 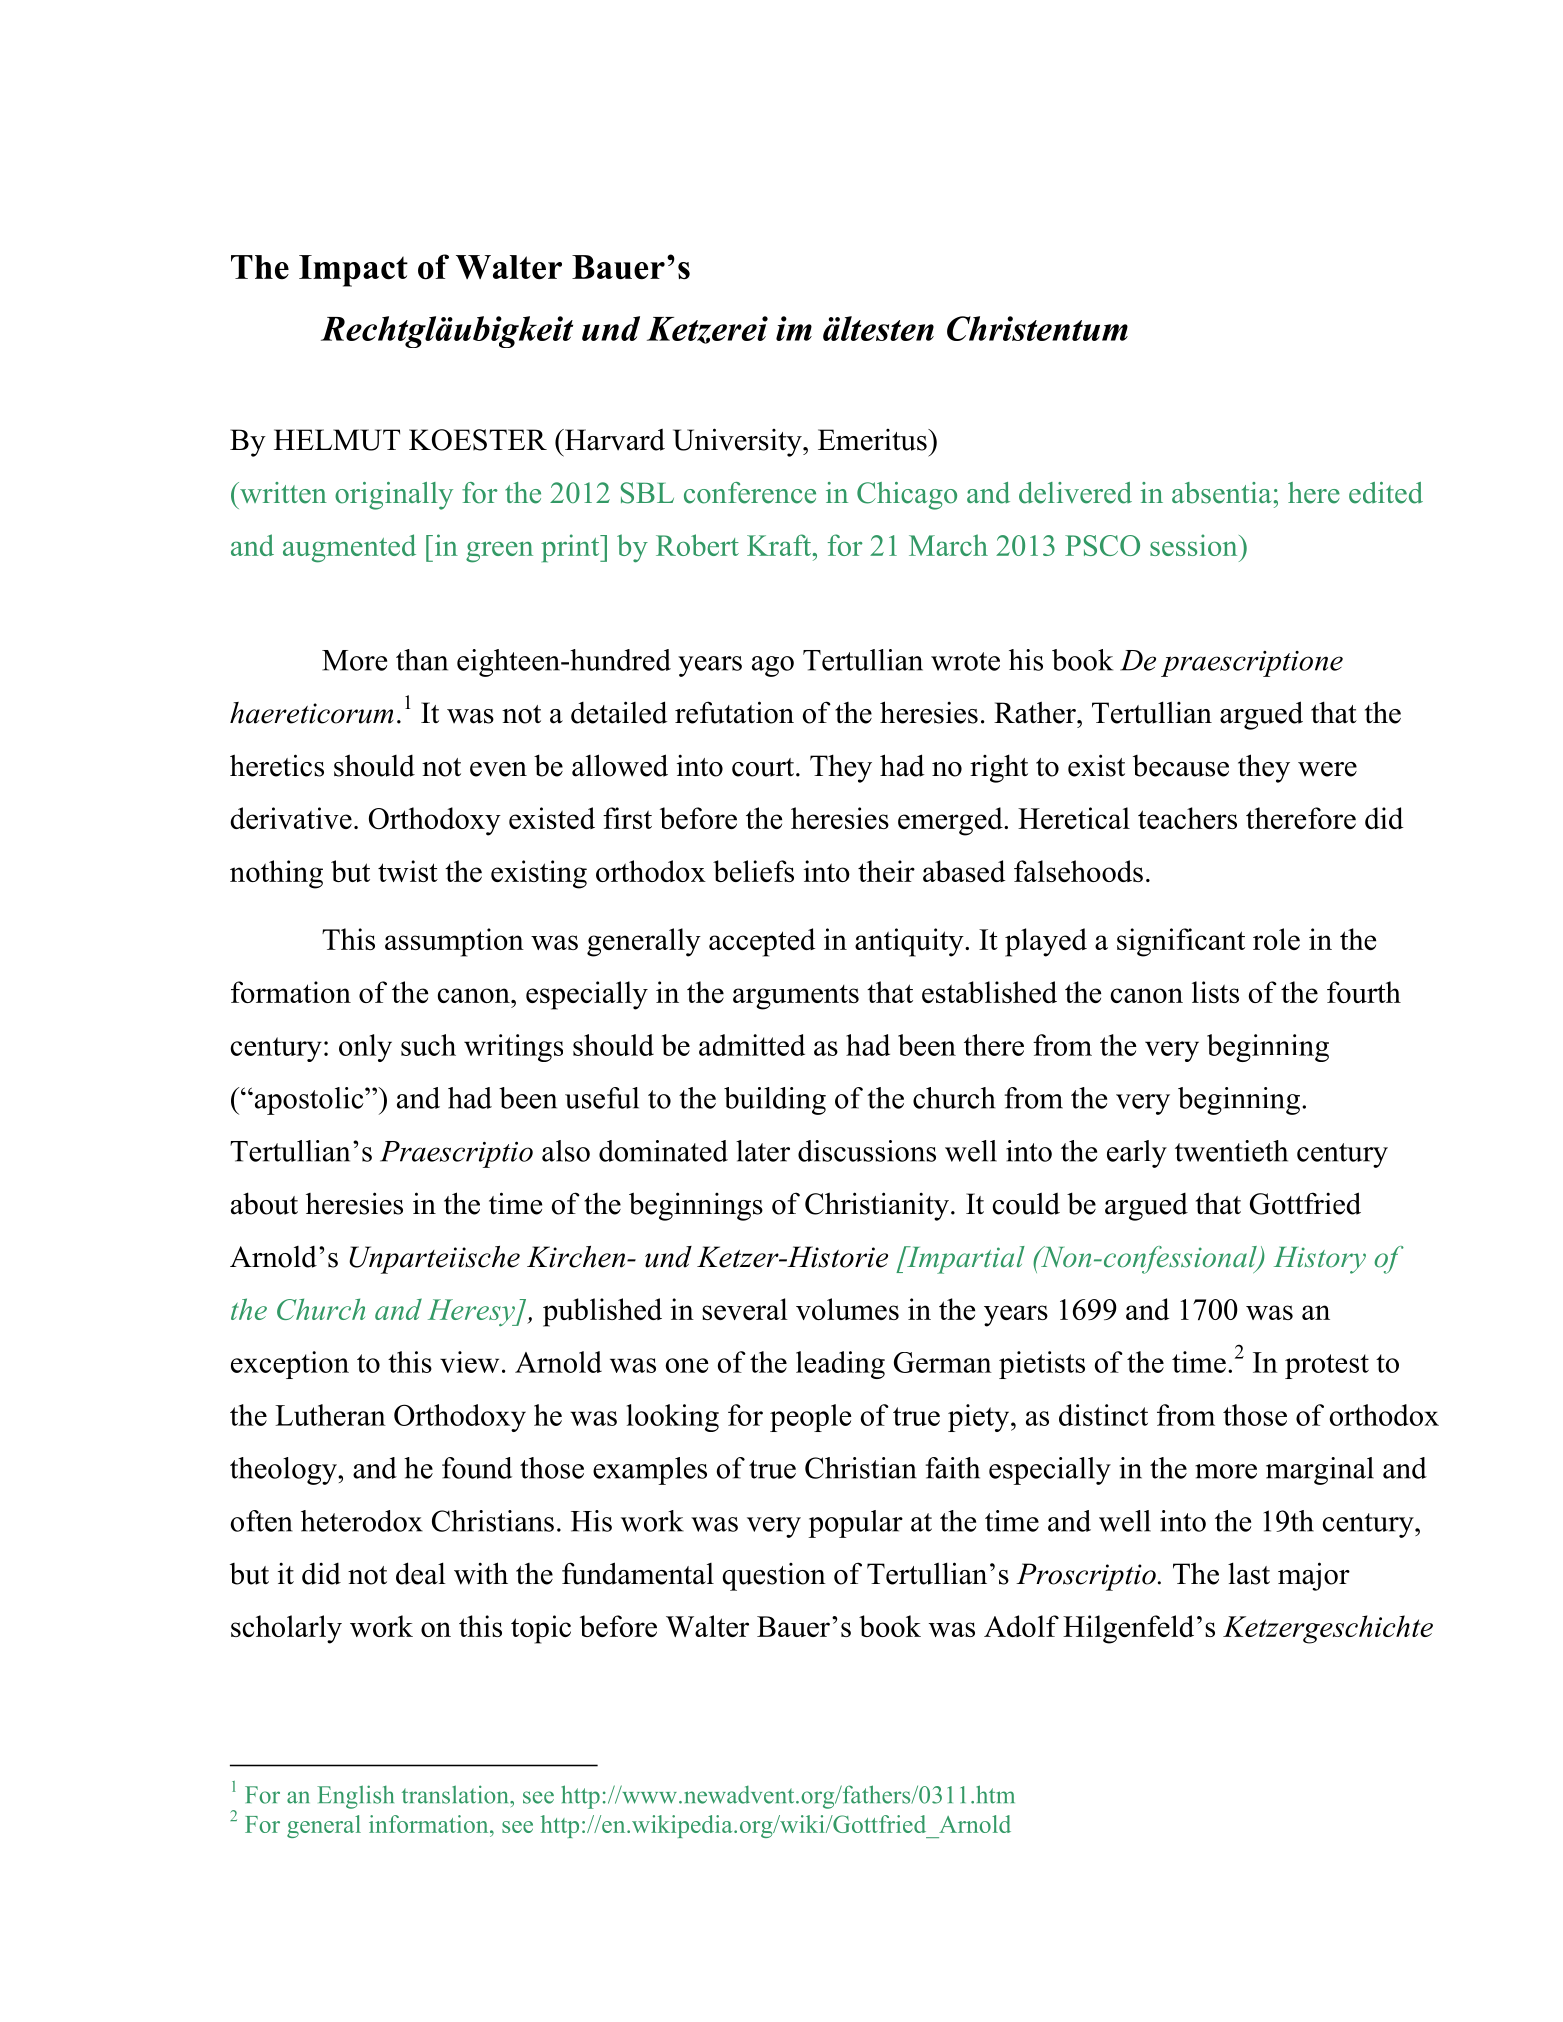 I want to click on last, so click(x=1249, y=1573).
